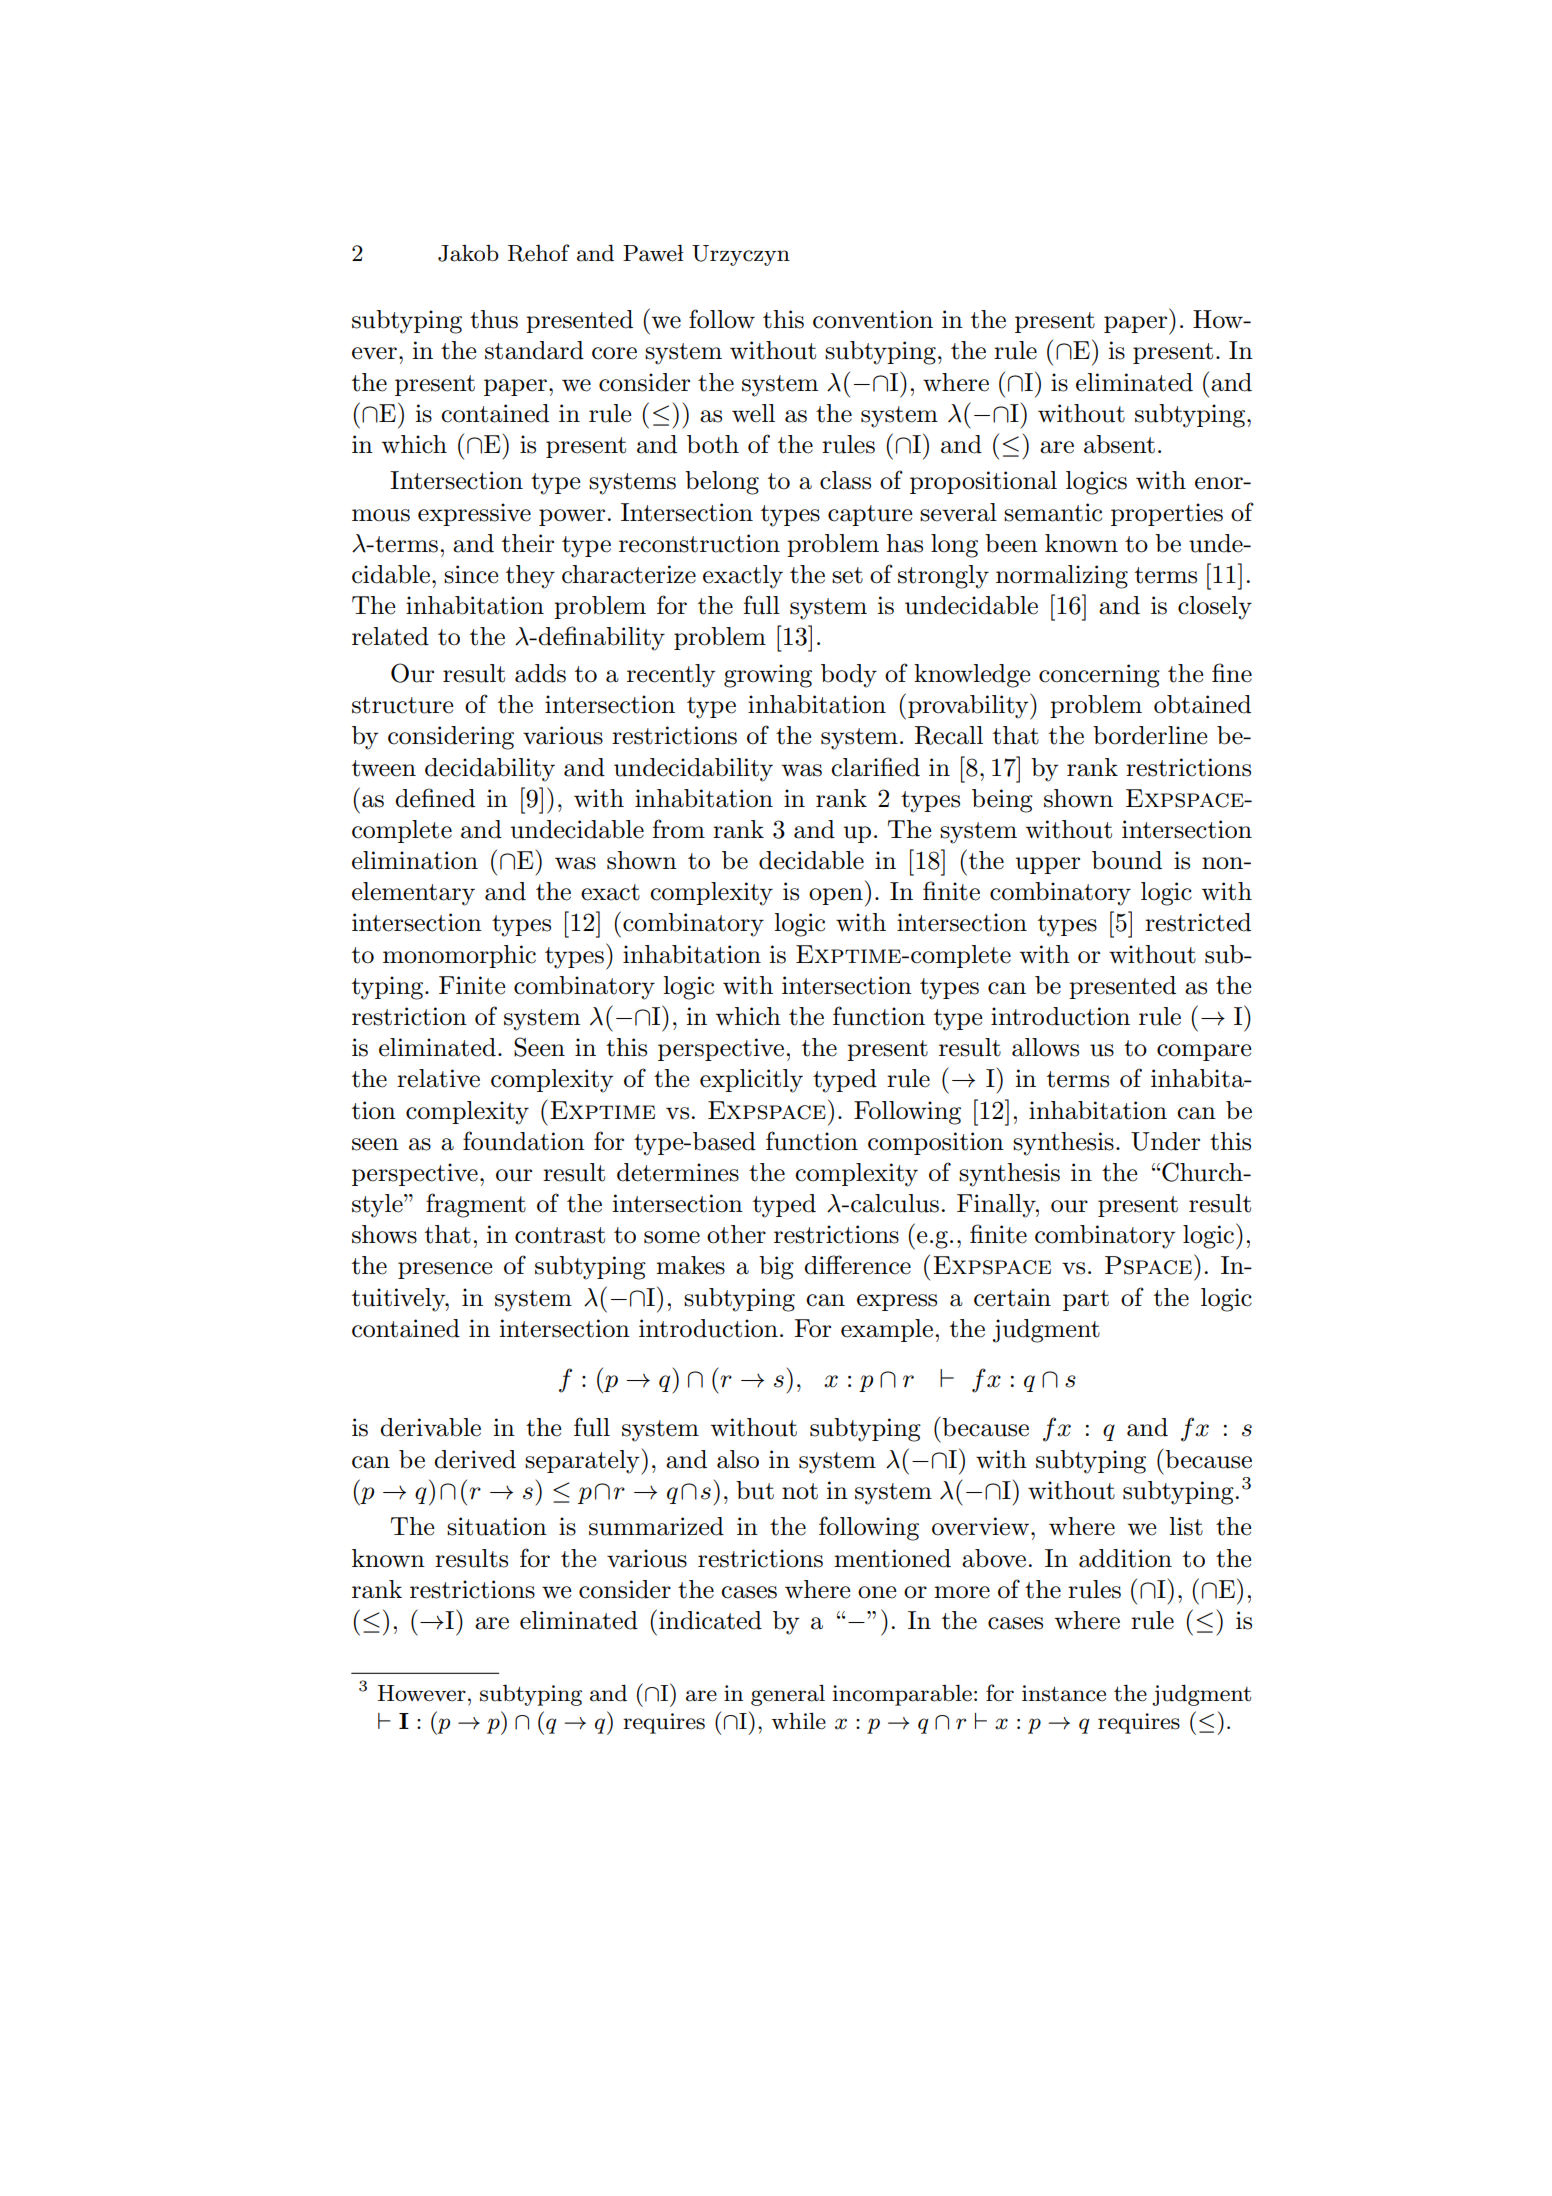 The image size is (1552, 2196). What do you see at coordinates (1086, 1300) in the screenshot?
I see `part` at bounding box center [1086, 1300].
